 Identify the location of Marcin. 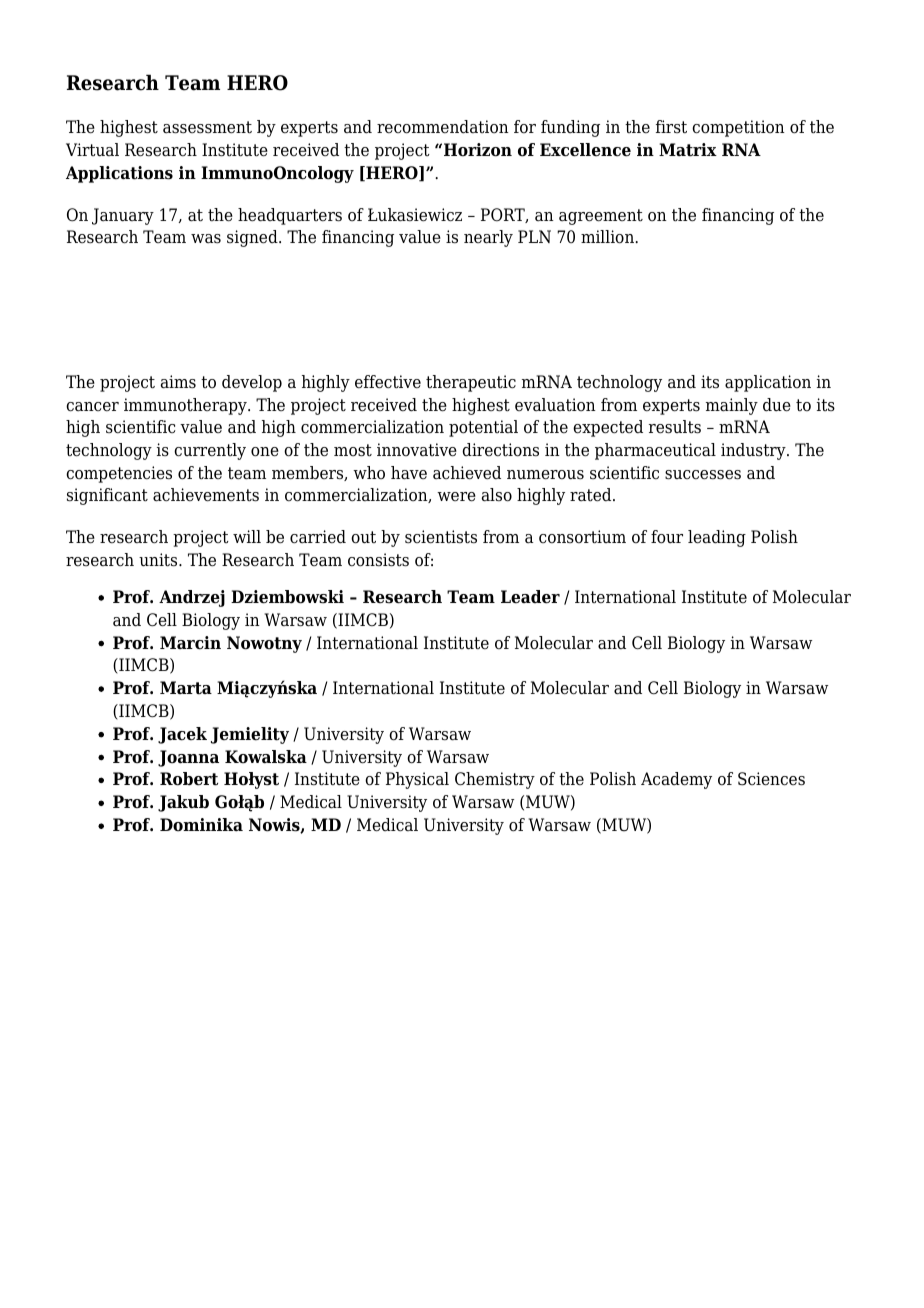
(190, 643).
